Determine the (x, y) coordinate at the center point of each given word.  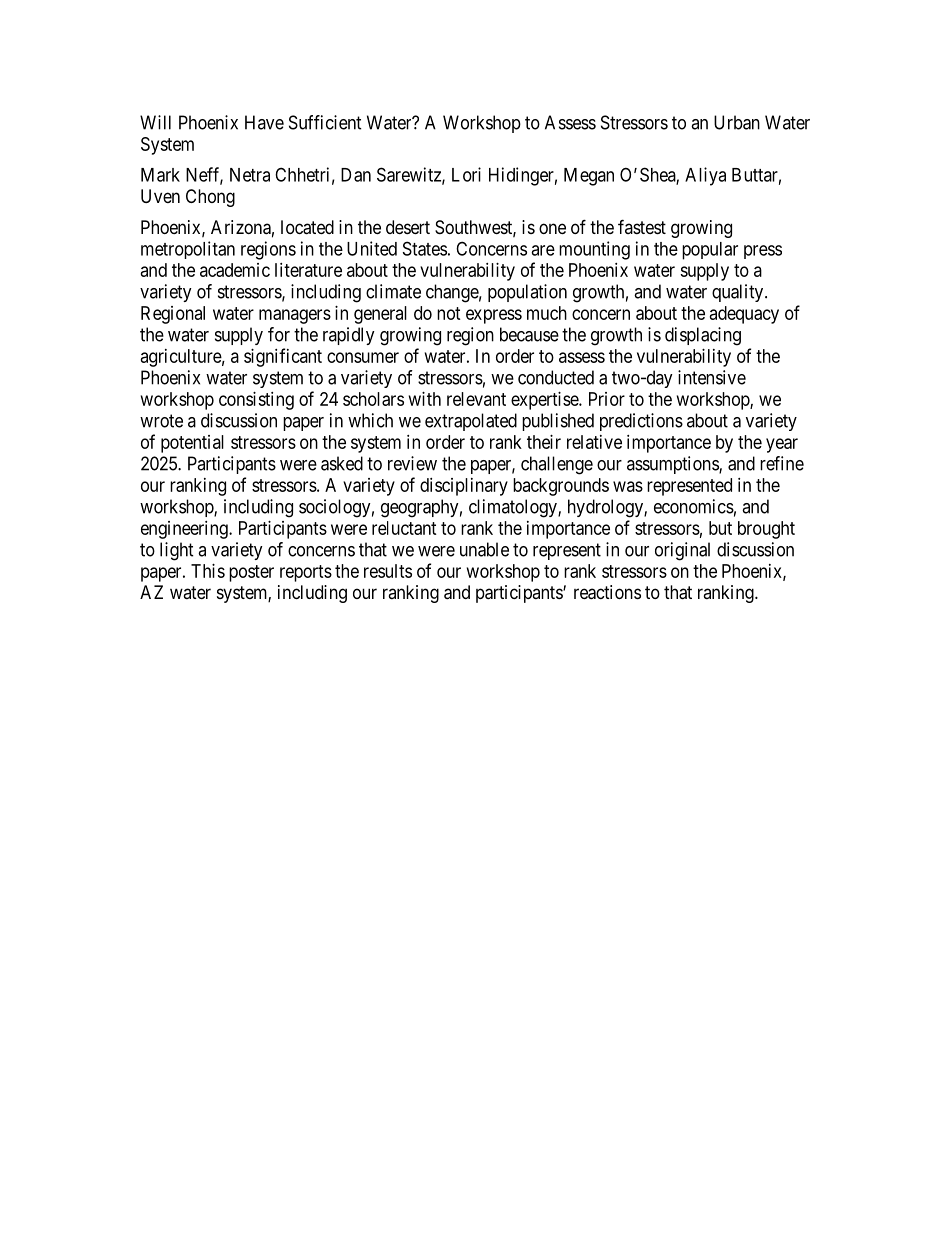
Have (264, 122)
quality (739, 293)
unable (484, 549)
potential (192, 444)
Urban (737, 122)
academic (235, 270)
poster (251, 573)
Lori (466, 174)
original (682, 551)
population (527, 293)
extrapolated (471, 422)
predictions (641, 422)
